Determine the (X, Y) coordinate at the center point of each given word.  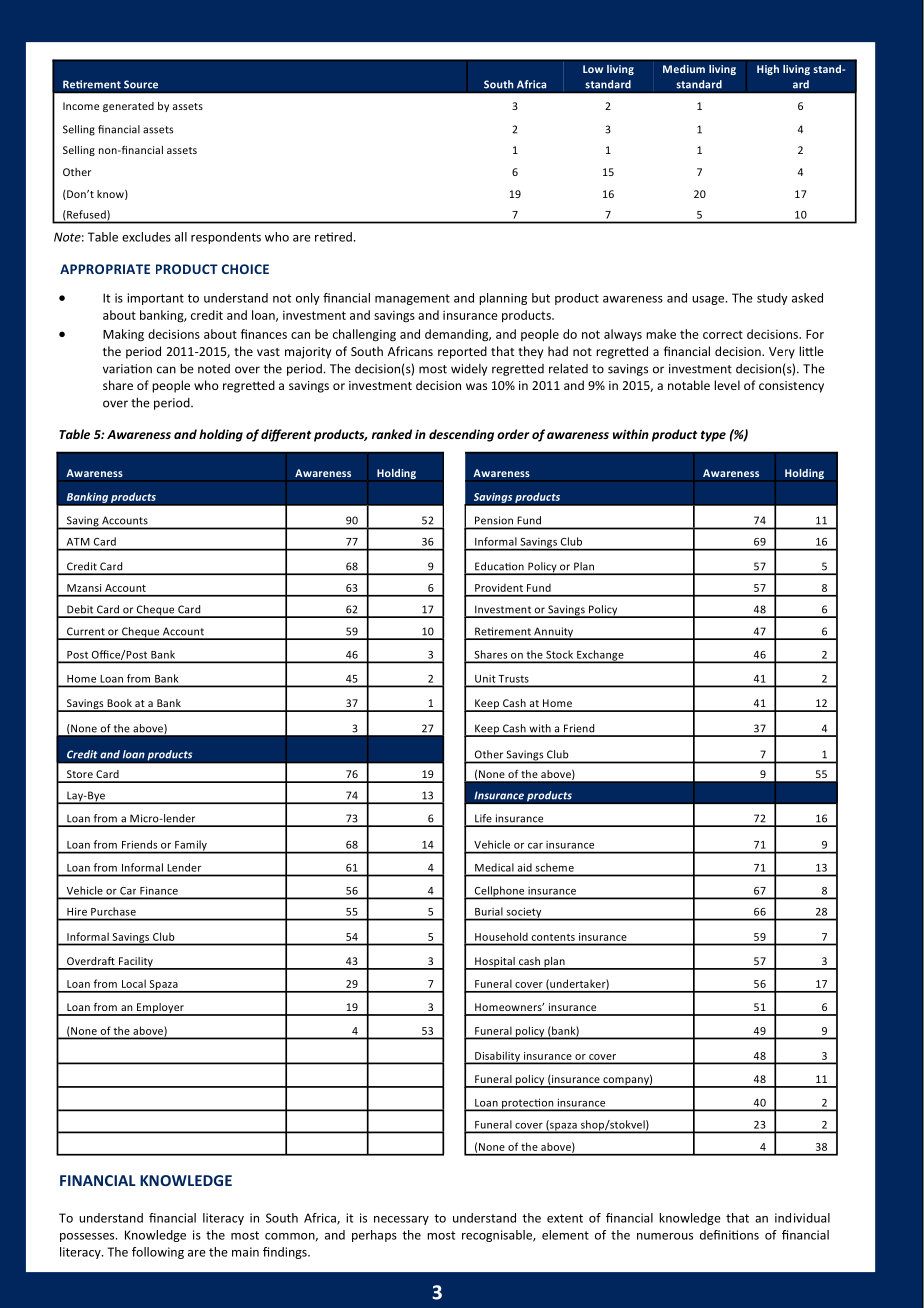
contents (553, 937)
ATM (78, 542)
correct (723, 334)
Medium (684, 69)
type (713, 436)
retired (333, 237)
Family (191, 846)
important (155, 299)
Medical (494, 867)
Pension (494, 520)
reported (462, 352)
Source (141, 84)
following (158, 1253)
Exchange (600, 656)
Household (501, 937)
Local (134, 983)
